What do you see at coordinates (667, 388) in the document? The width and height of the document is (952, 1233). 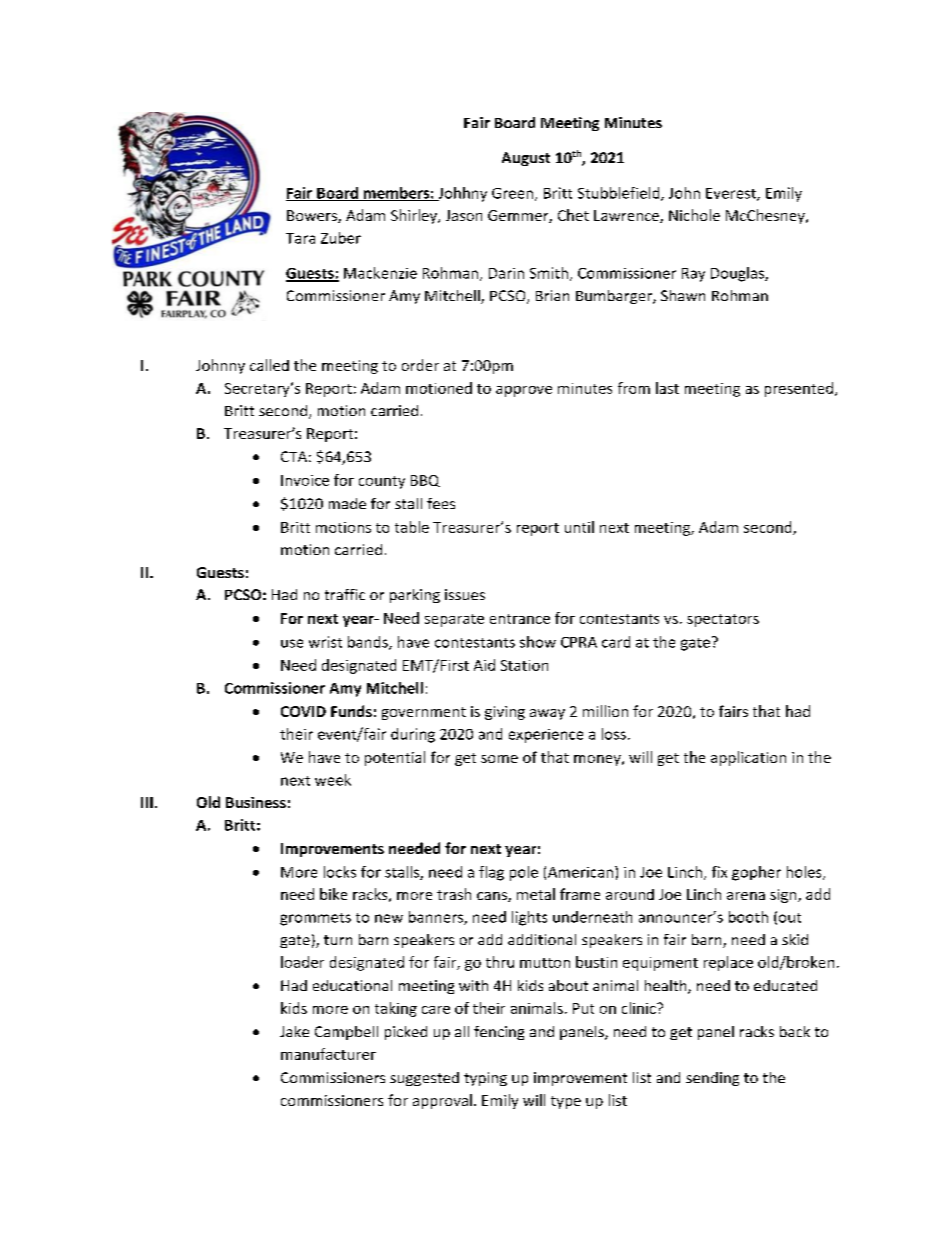 I see `last` at bounding box center [667, 388].
